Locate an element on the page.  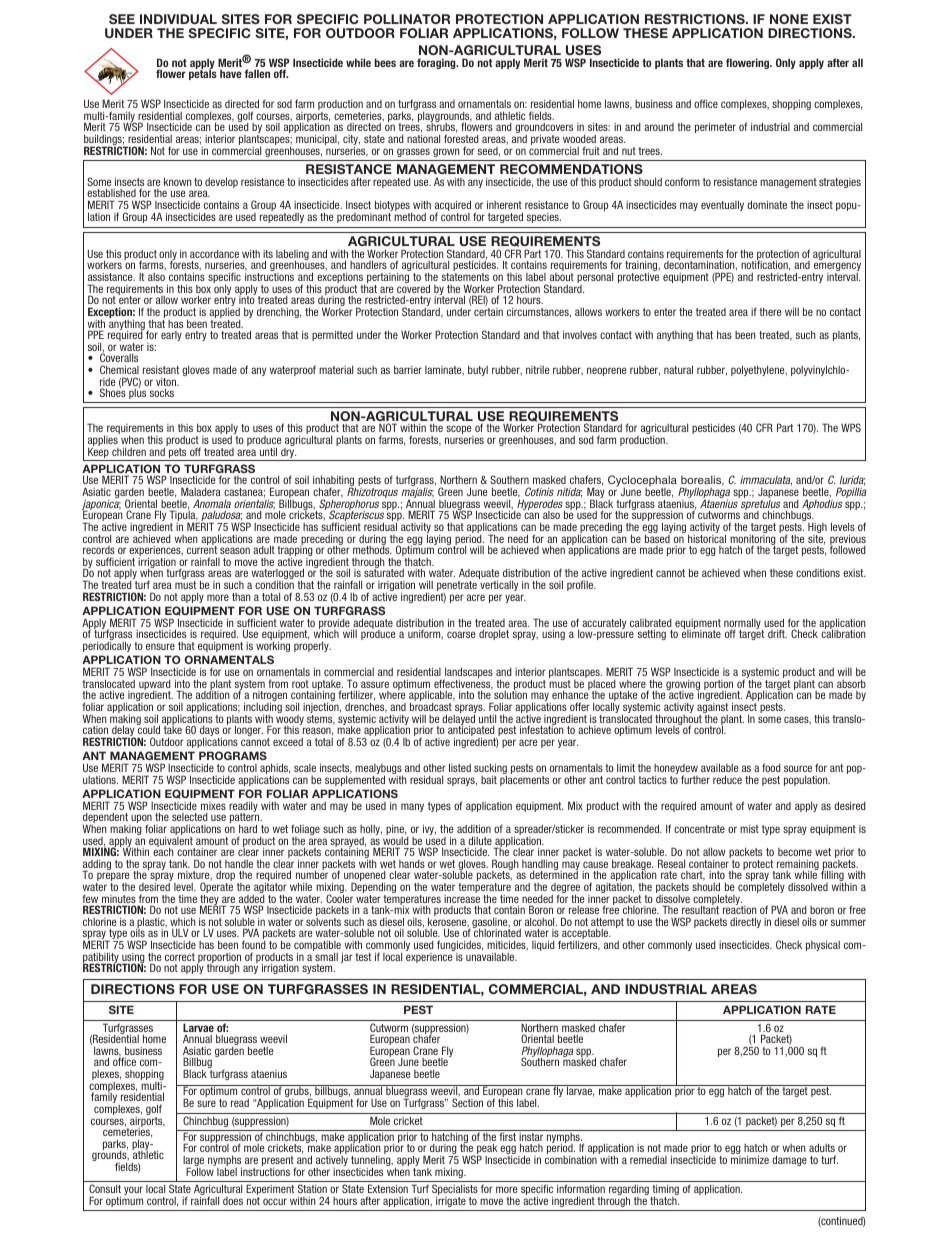
bait is located at coordinates (489, 779).
